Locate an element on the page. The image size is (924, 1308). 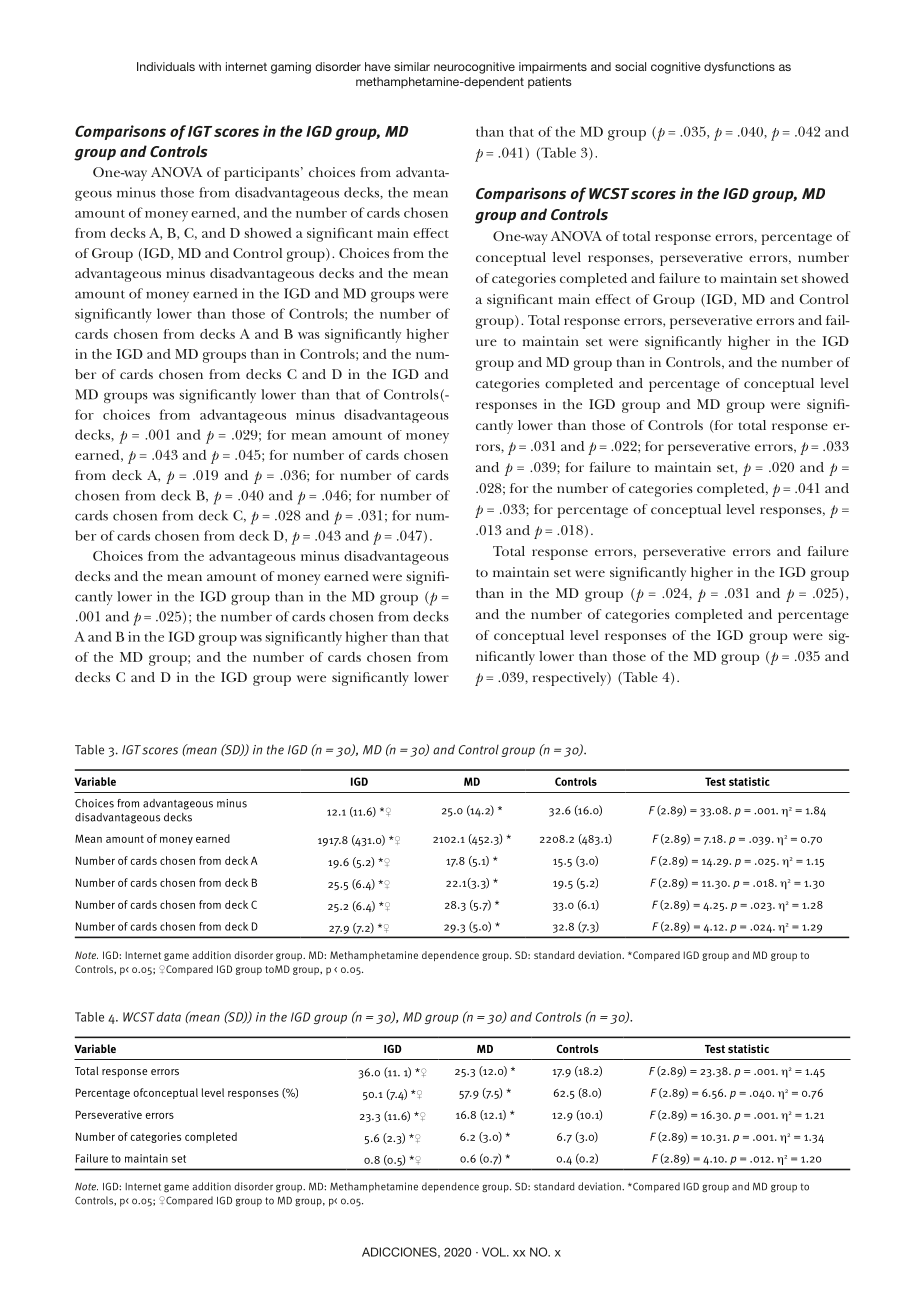
have is located at coordinates (378, 66).
